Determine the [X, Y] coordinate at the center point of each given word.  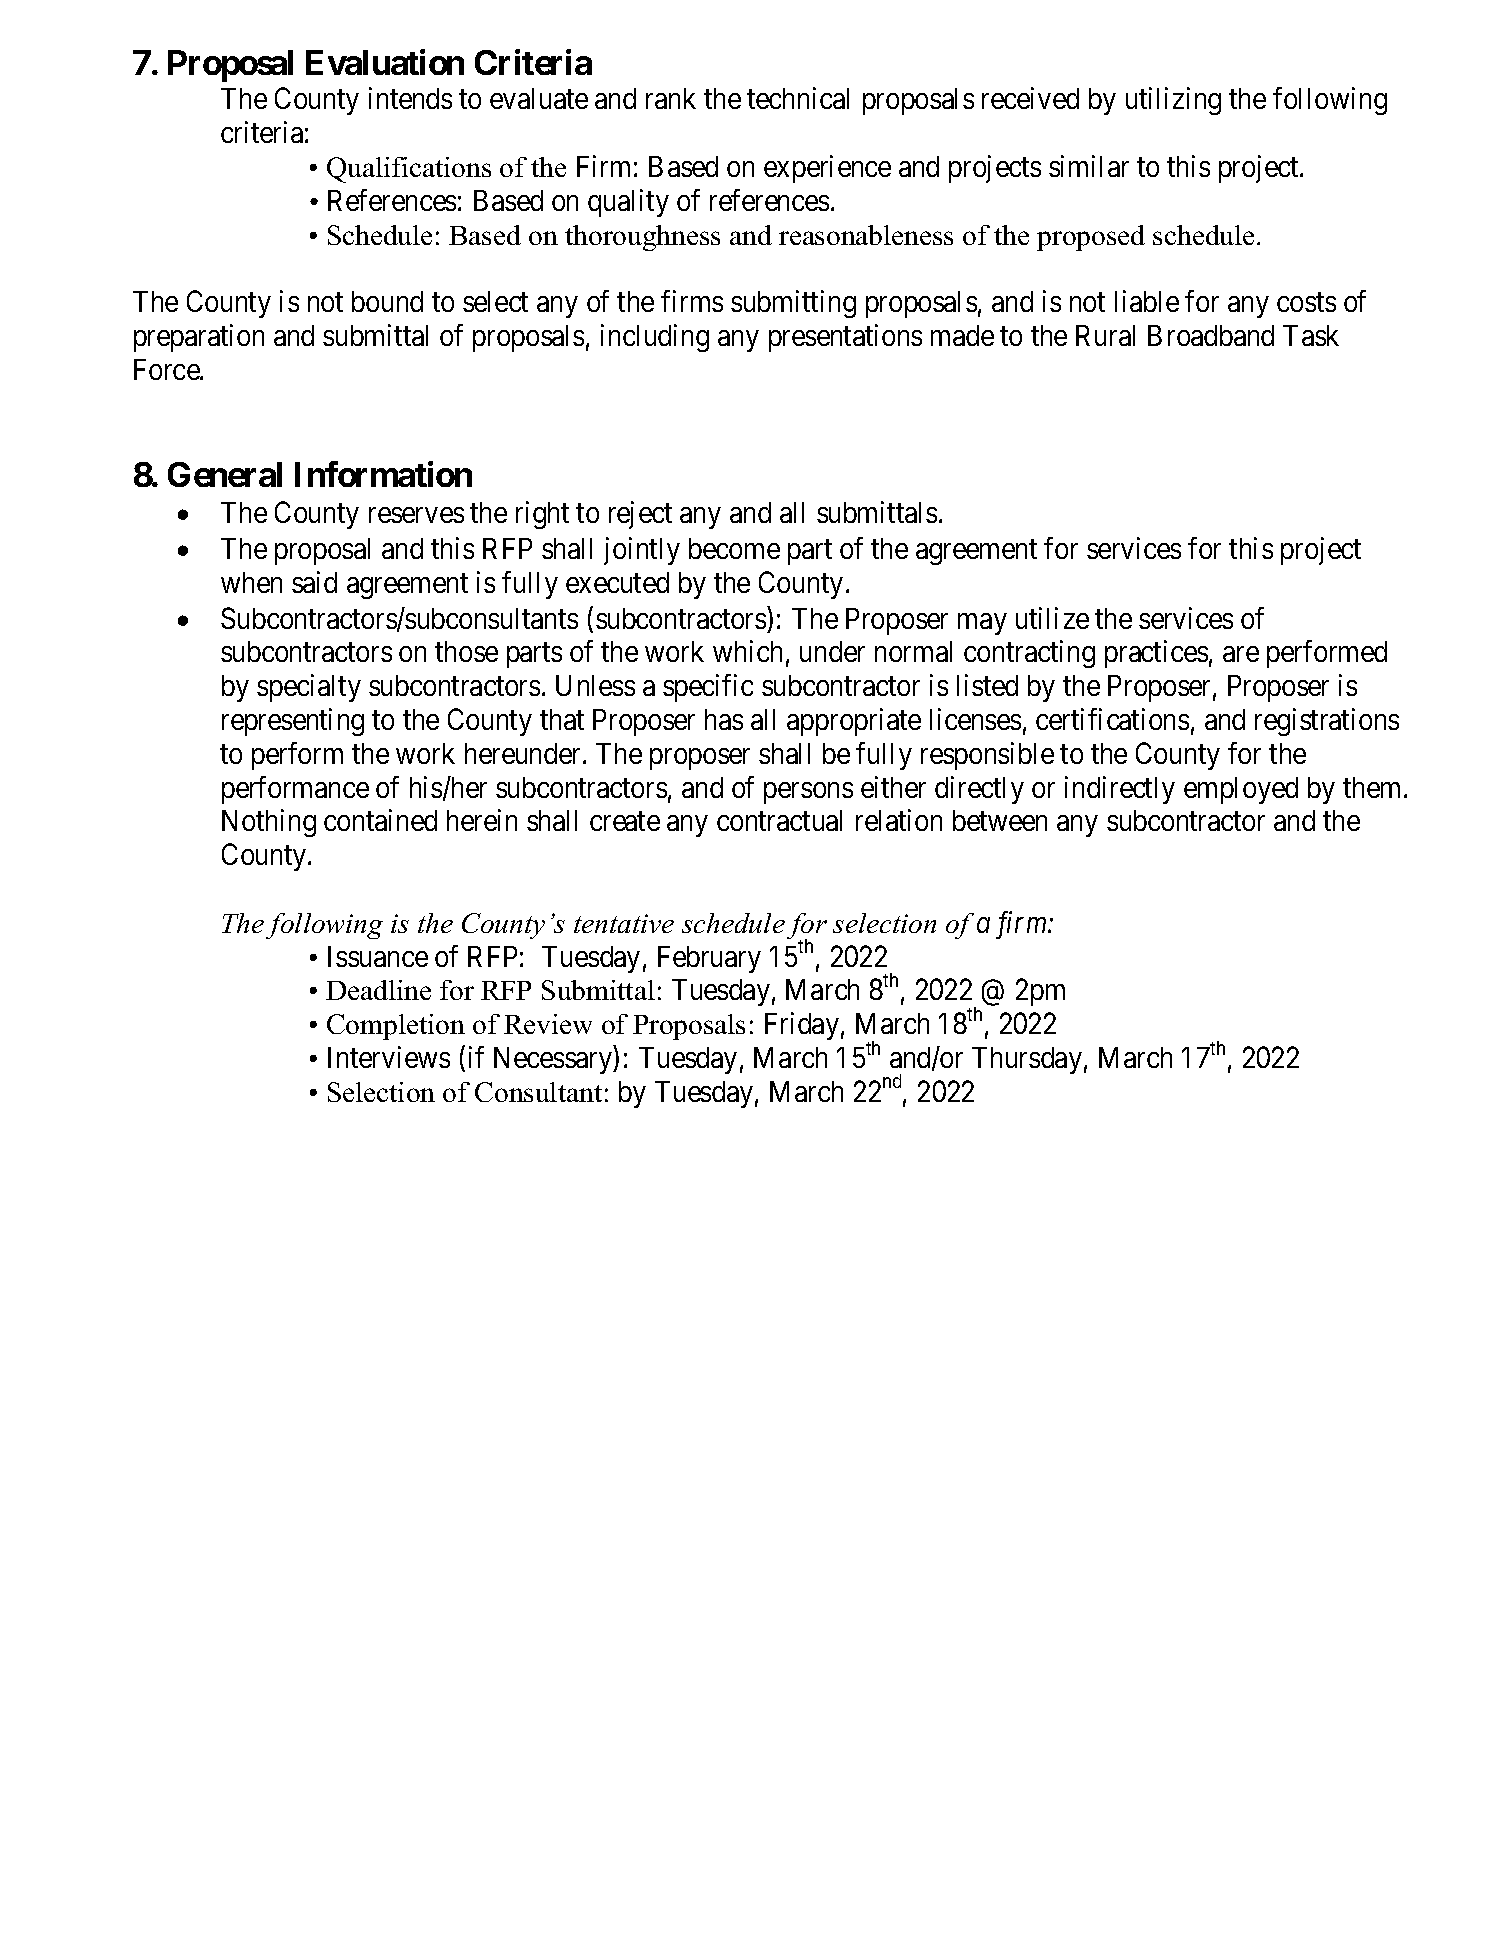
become [734, 548]
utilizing [1173, 101]
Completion [396, 1027]
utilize [1052, 618]
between [1000, 820]
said [314, 582]
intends [410, 98]
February [709, 959]
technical [798, 98]
